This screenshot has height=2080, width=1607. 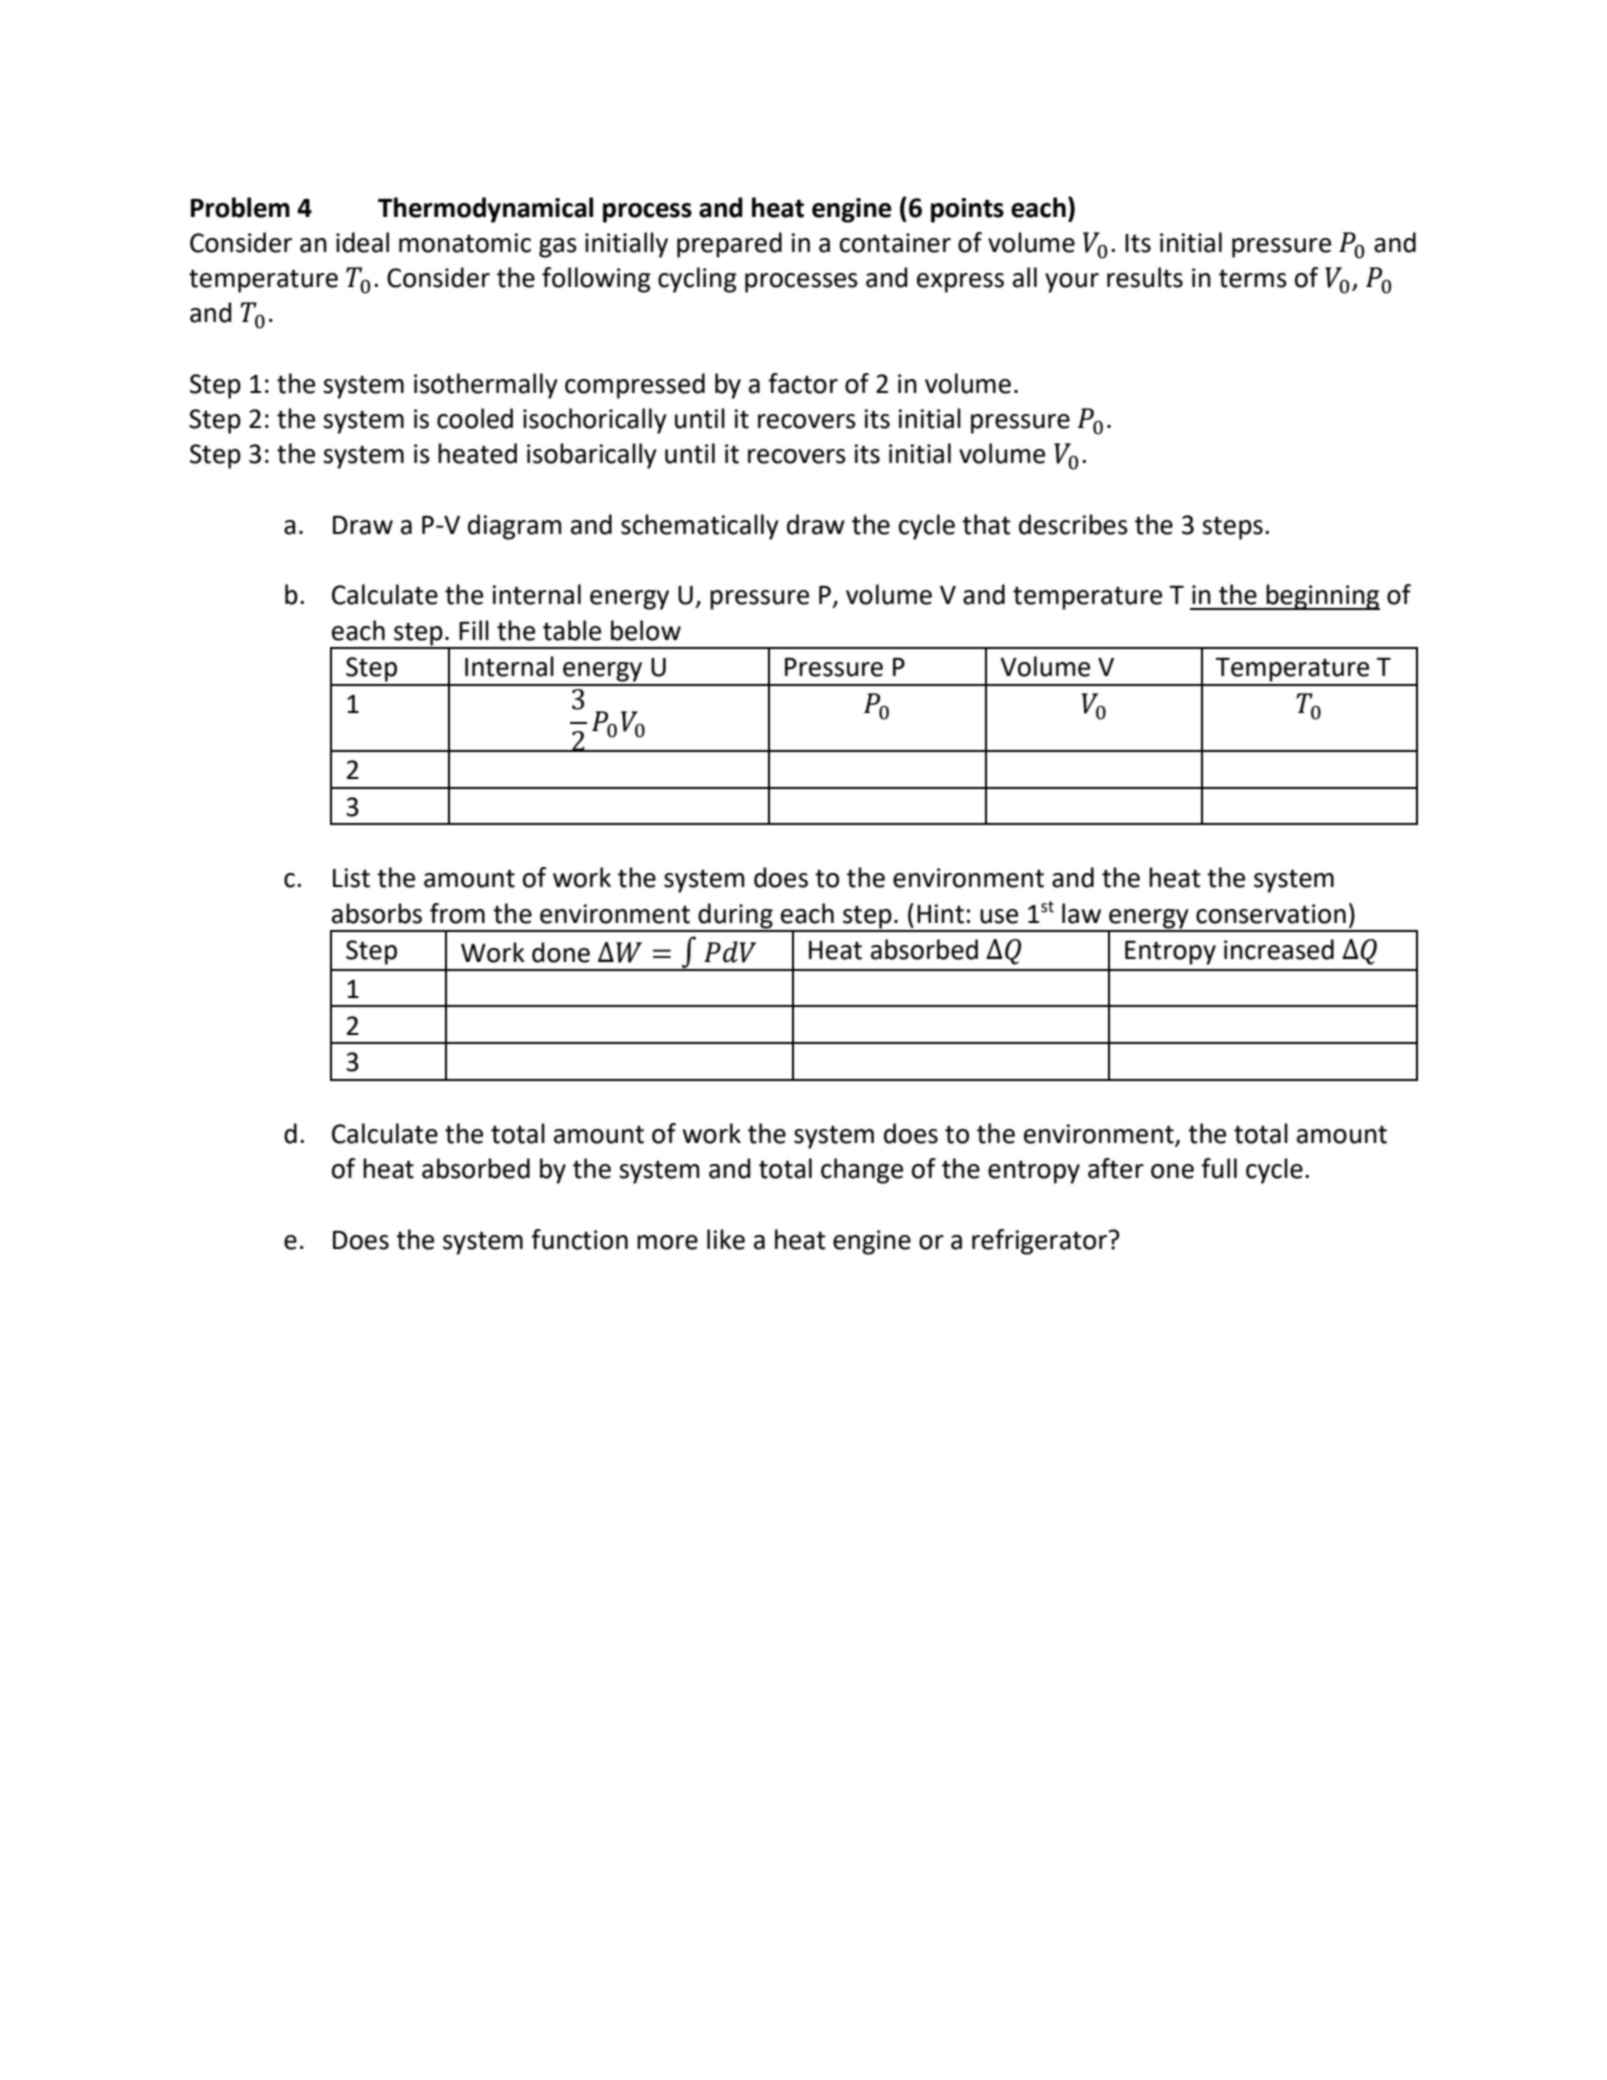 I want to click on below, so click(x=646, y=630).
